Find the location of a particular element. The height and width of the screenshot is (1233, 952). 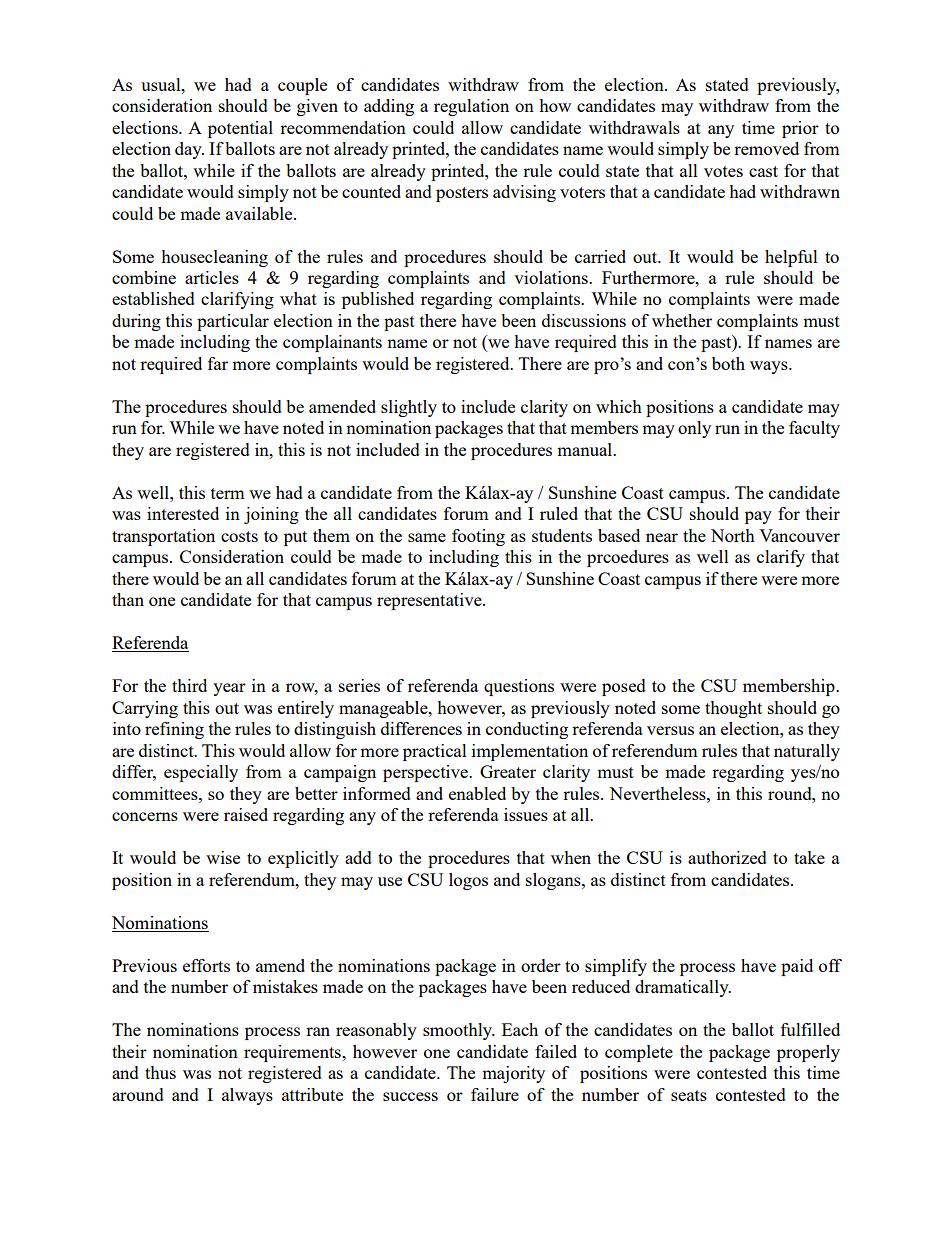

Greater is located at coordinates (508, 771).
